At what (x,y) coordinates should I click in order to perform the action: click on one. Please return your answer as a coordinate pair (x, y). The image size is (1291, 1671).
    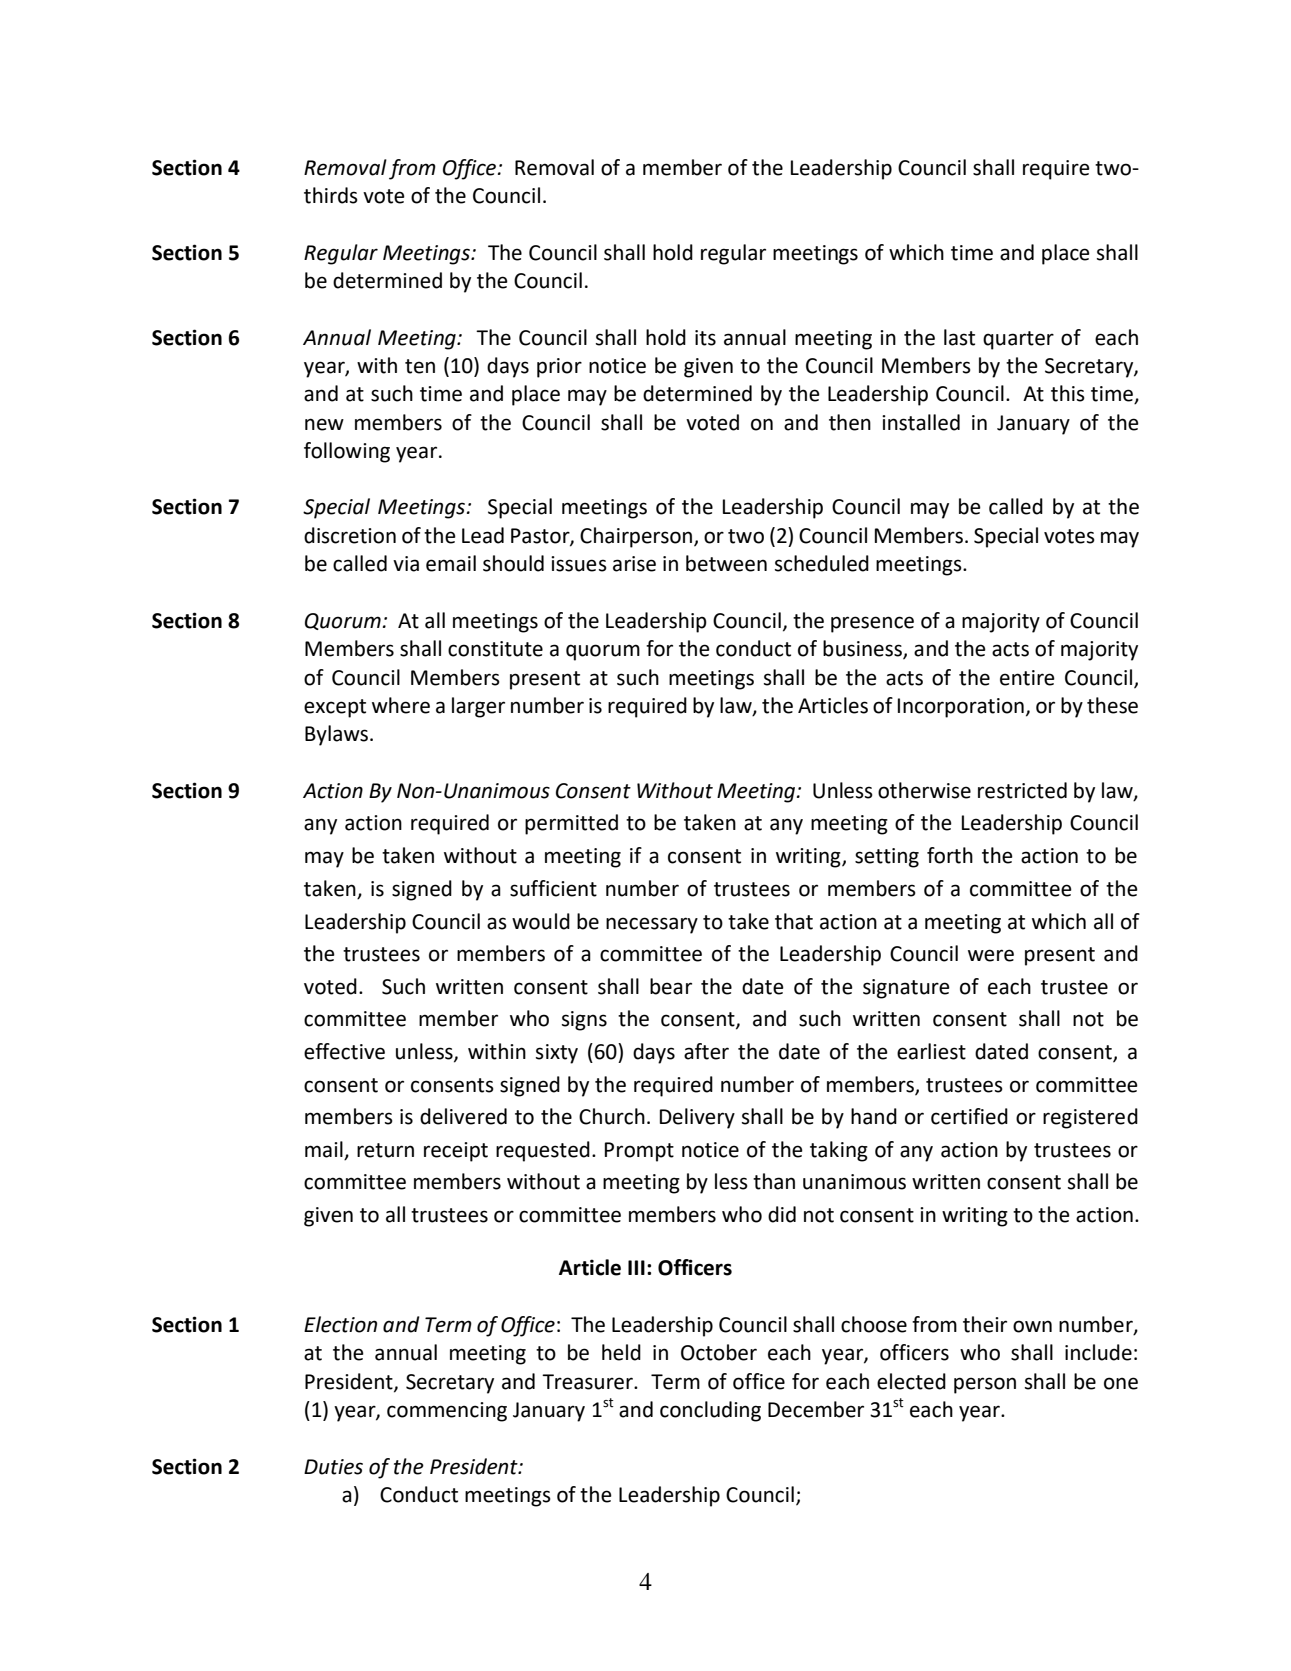
    Looking at the image, I should click on (1121, 1383).
